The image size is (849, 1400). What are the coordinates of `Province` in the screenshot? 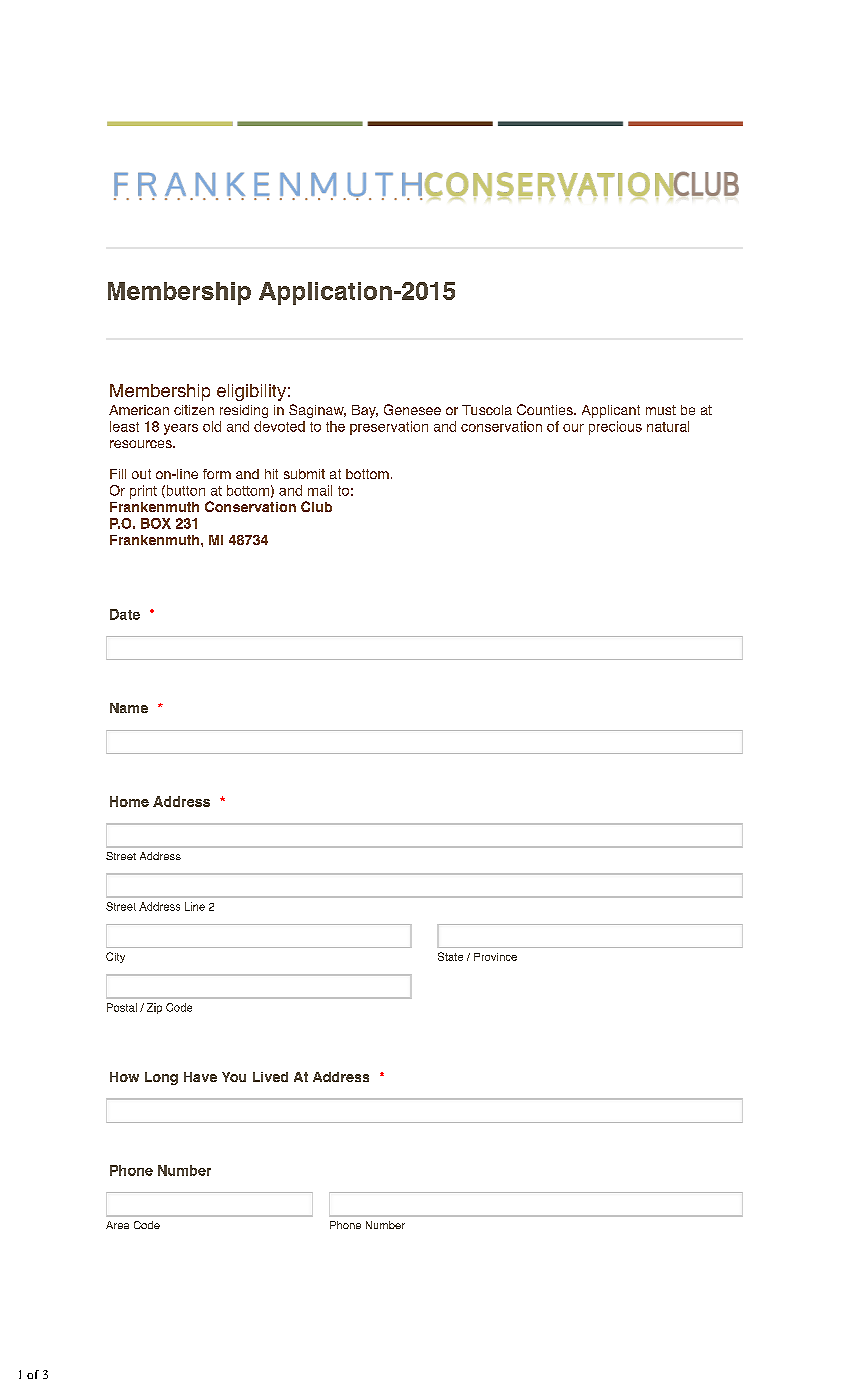 It's located at (495, 957).
